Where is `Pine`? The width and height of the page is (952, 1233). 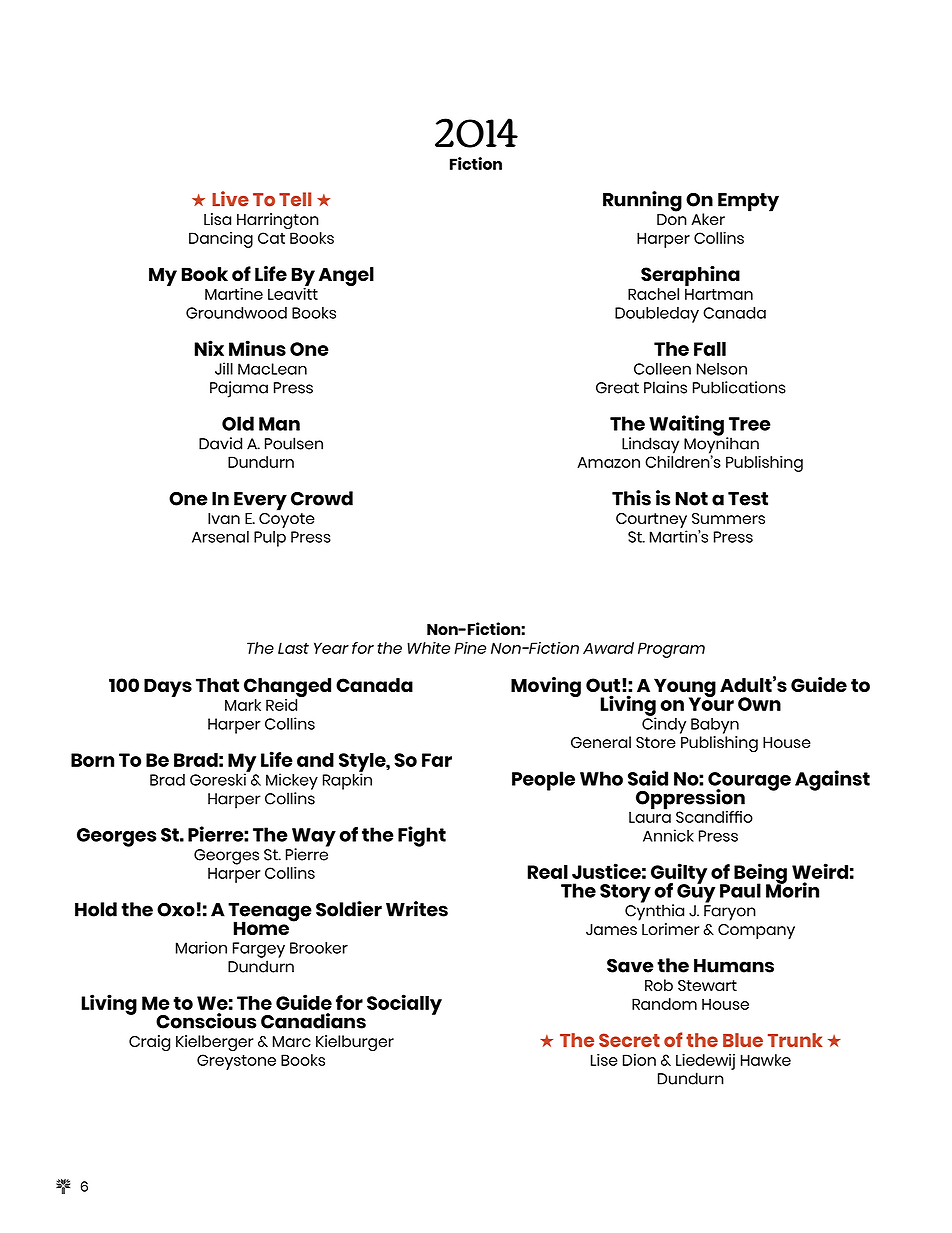
Pine is located at coordinates (470, 648).
